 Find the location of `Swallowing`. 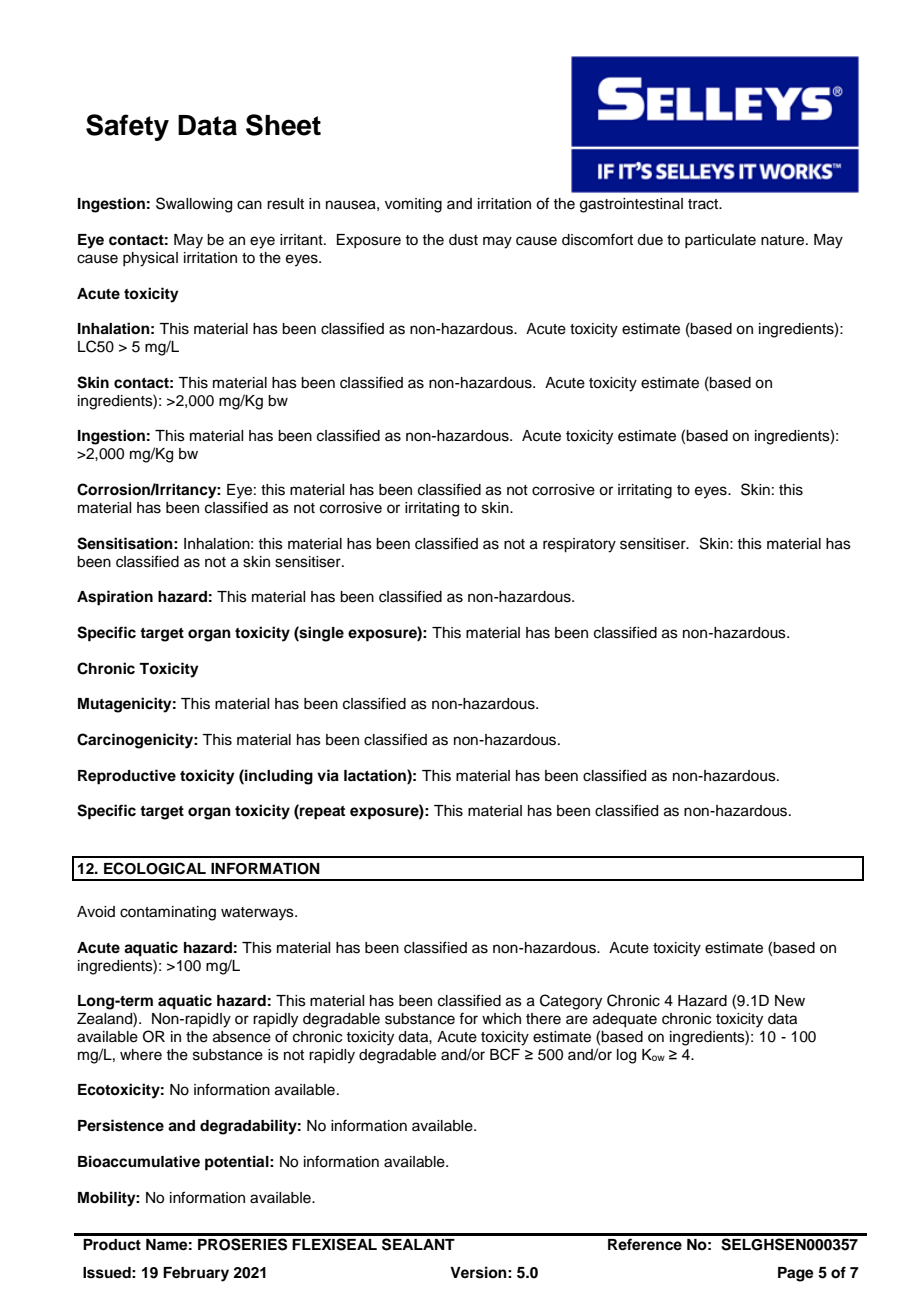

Swallowing is located at coordinates (194, 205).
